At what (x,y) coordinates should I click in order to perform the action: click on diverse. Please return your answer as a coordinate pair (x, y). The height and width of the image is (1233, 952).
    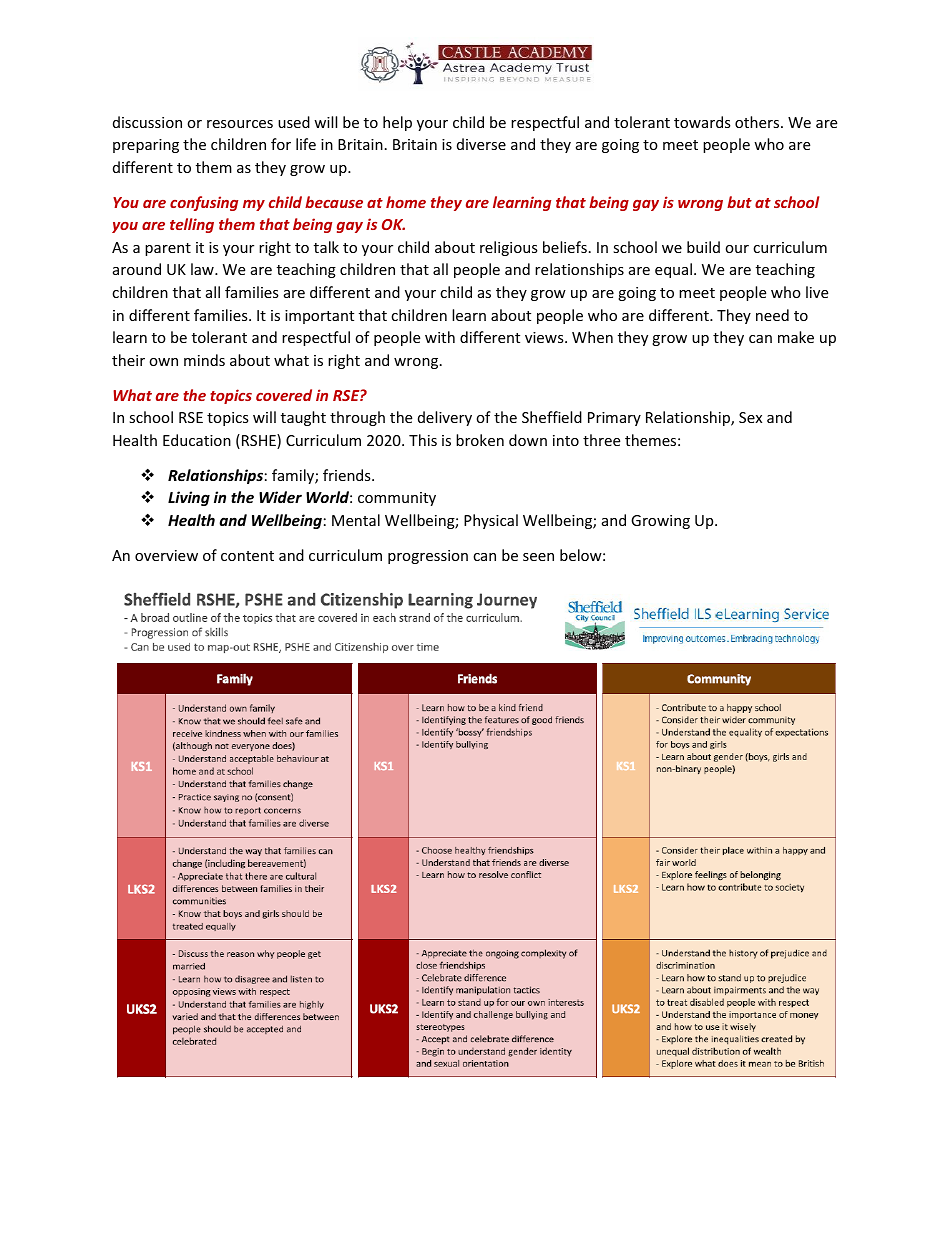
    Looking at the image, I should click on (481, 144).
